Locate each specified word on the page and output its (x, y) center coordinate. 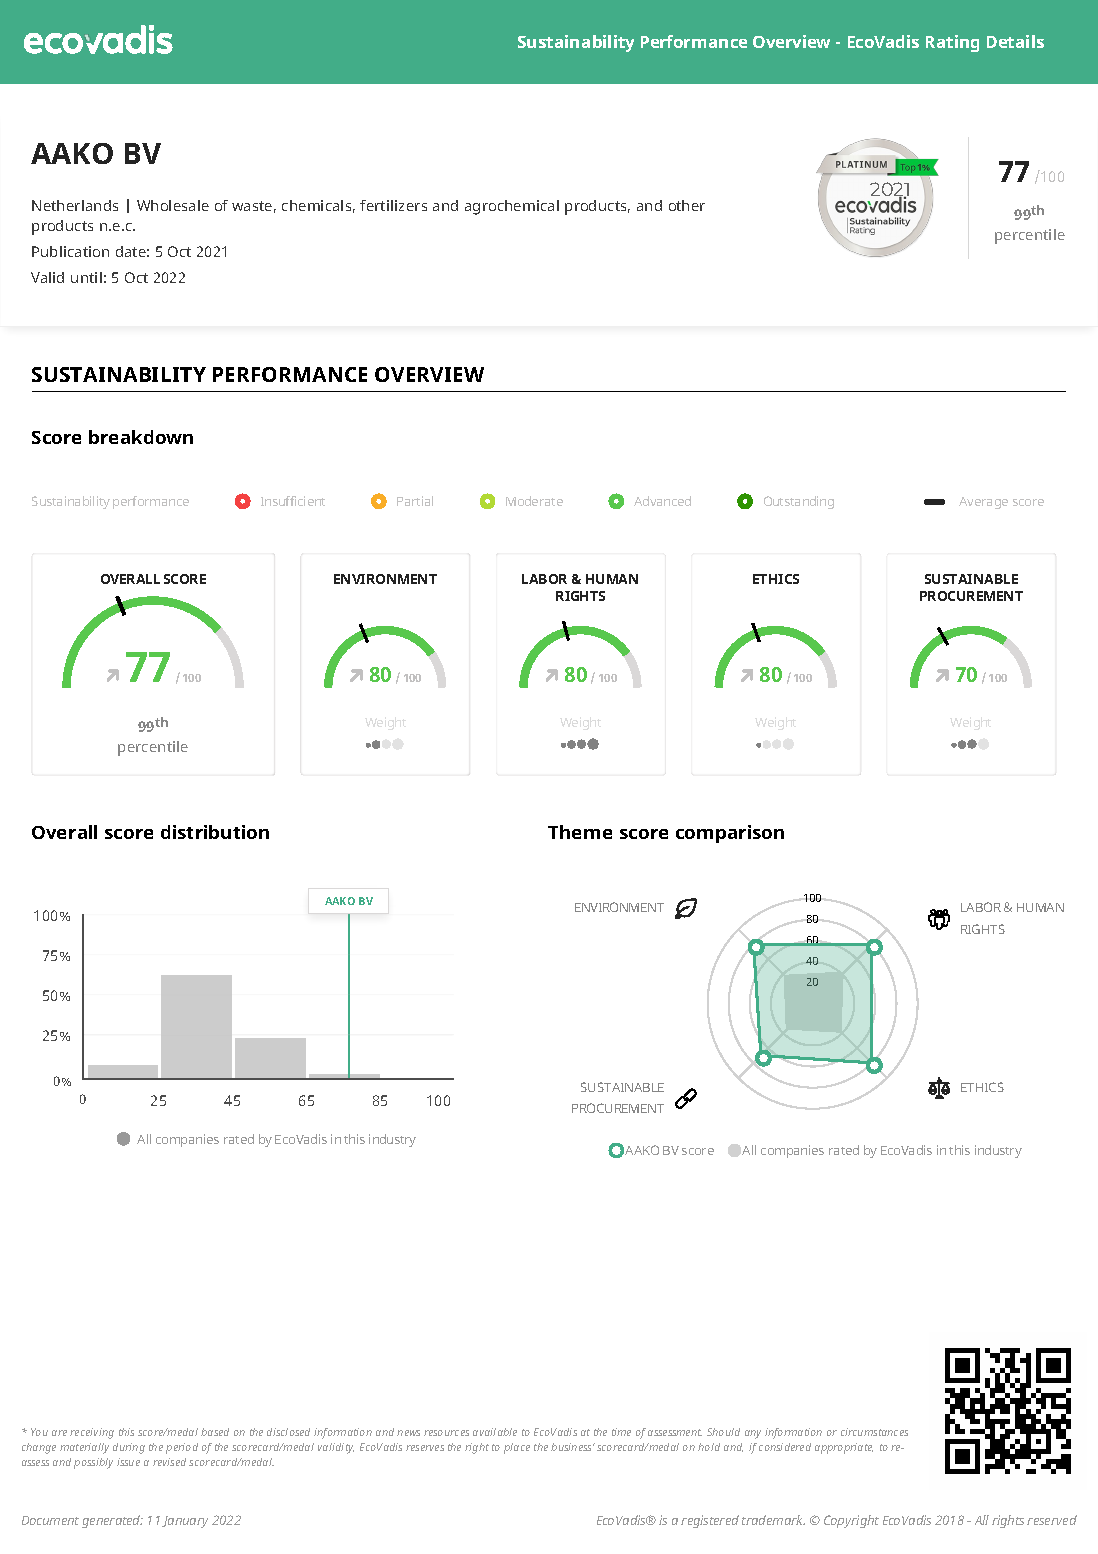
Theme (580, 832)
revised (169, 1462)
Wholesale (173, 205)
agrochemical (512, 207)
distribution (215, 832)
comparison (730, 834)
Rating (952, 43)
